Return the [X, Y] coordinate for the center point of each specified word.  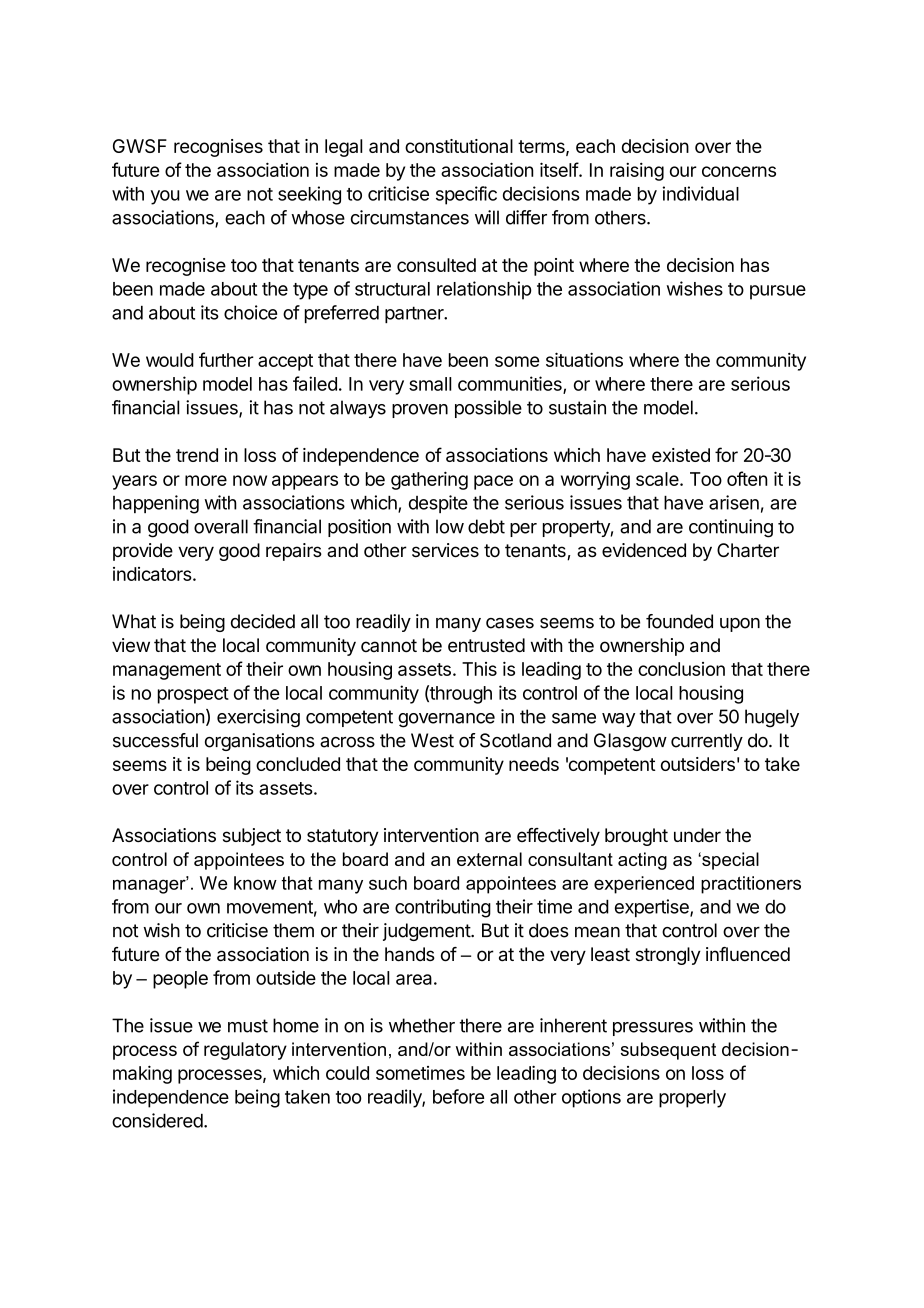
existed [681, 455]
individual [701, 193]
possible [488, 409]
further [226, 359]
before [458, 1096]
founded [679, 621]
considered [157, 1120]
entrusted [486, 645]
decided [263, 621]
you [165, 197]
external [489, 859]
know [255, 883]
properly [692, 1099]
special [729, 861]
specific [466, 195]
